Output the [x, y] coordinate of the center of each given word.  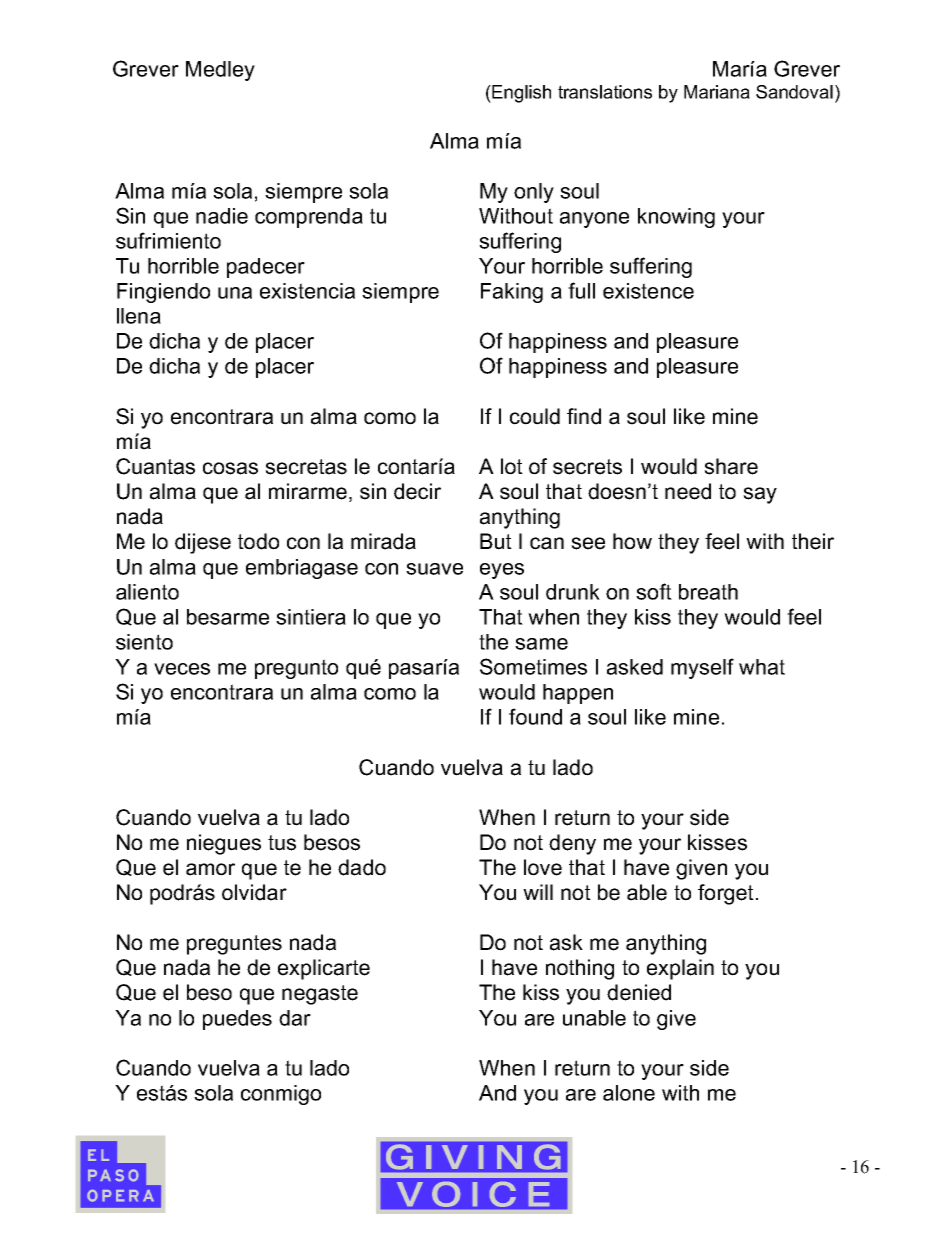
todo [258, 541]
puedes [237, 1020]
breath [708, 592]
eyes [502, 571]
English [520, 94]
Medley [220, 71]
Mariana [717, 92]
